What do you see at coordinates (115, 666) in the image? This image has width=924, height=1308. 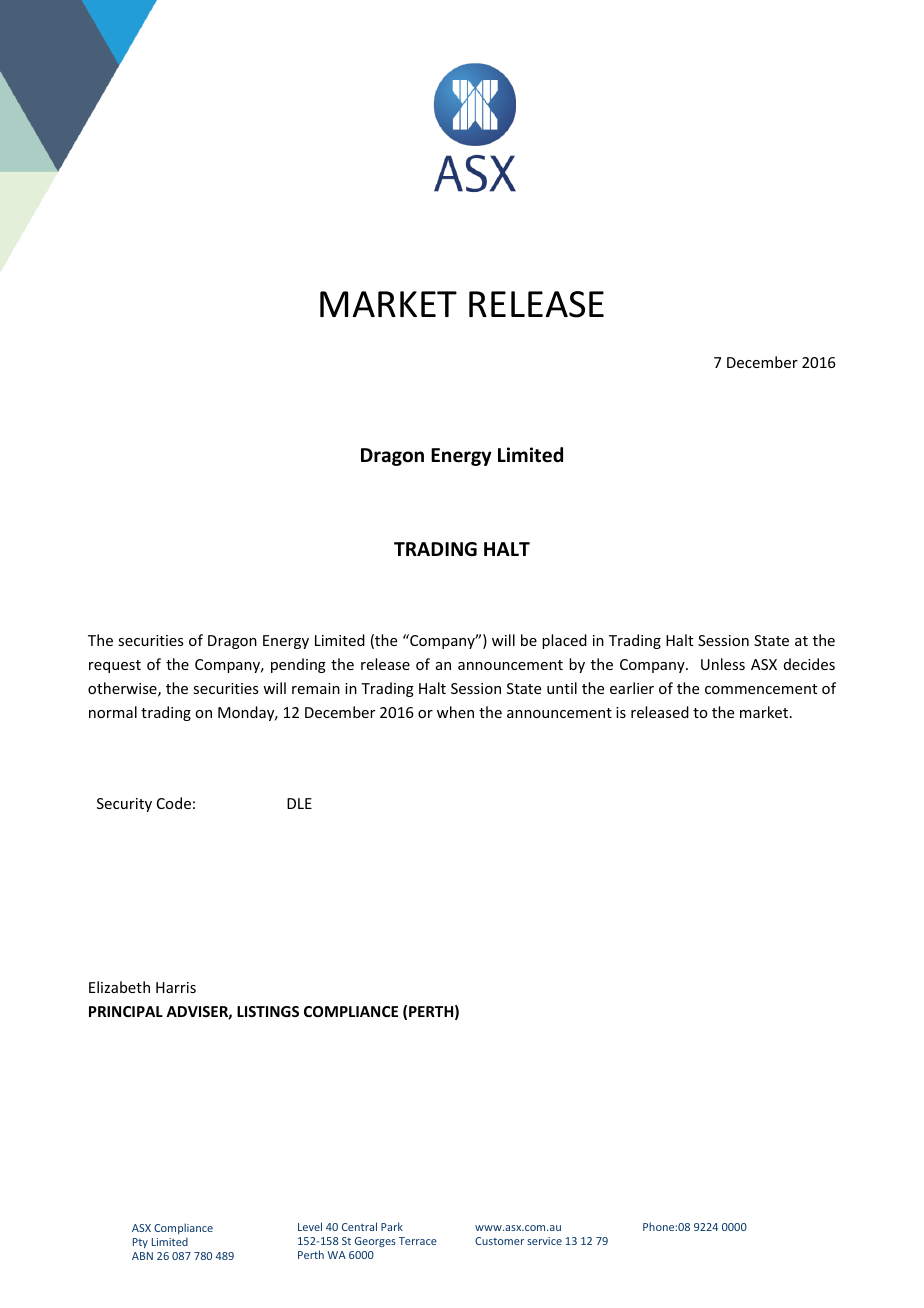 I see `request` at bounding box center [115, 666].
